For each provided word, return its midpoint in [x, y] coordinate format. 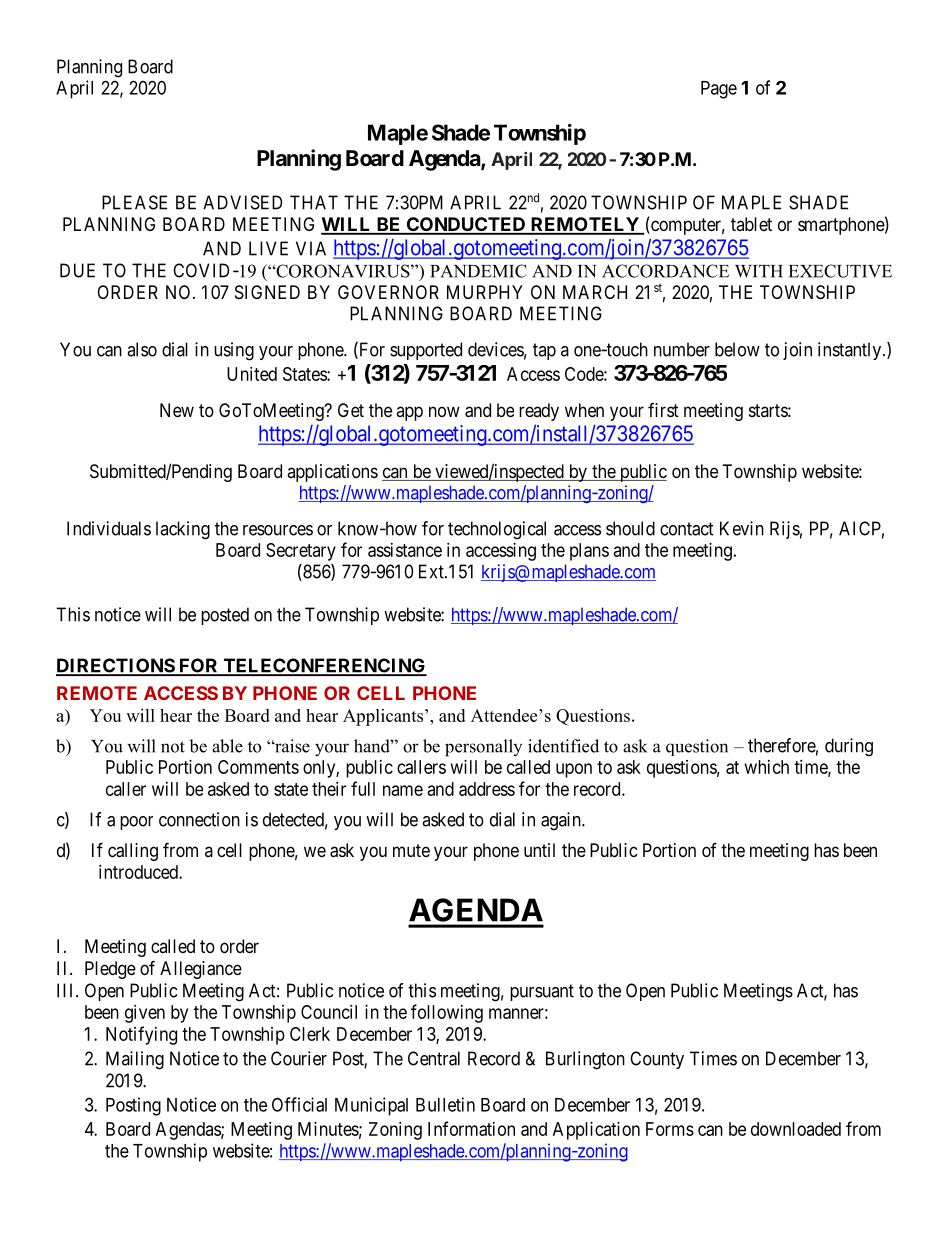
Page [719, 90]
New [177, 410]
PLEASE [134, 202]
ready [539, 412]
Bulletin [445, 1104]
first [663, 410]
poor [136, 823]
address [487, 789]
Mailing [135, 1060]
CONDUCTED [466, 225]
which [767, 767]
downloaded [796, 1129]
